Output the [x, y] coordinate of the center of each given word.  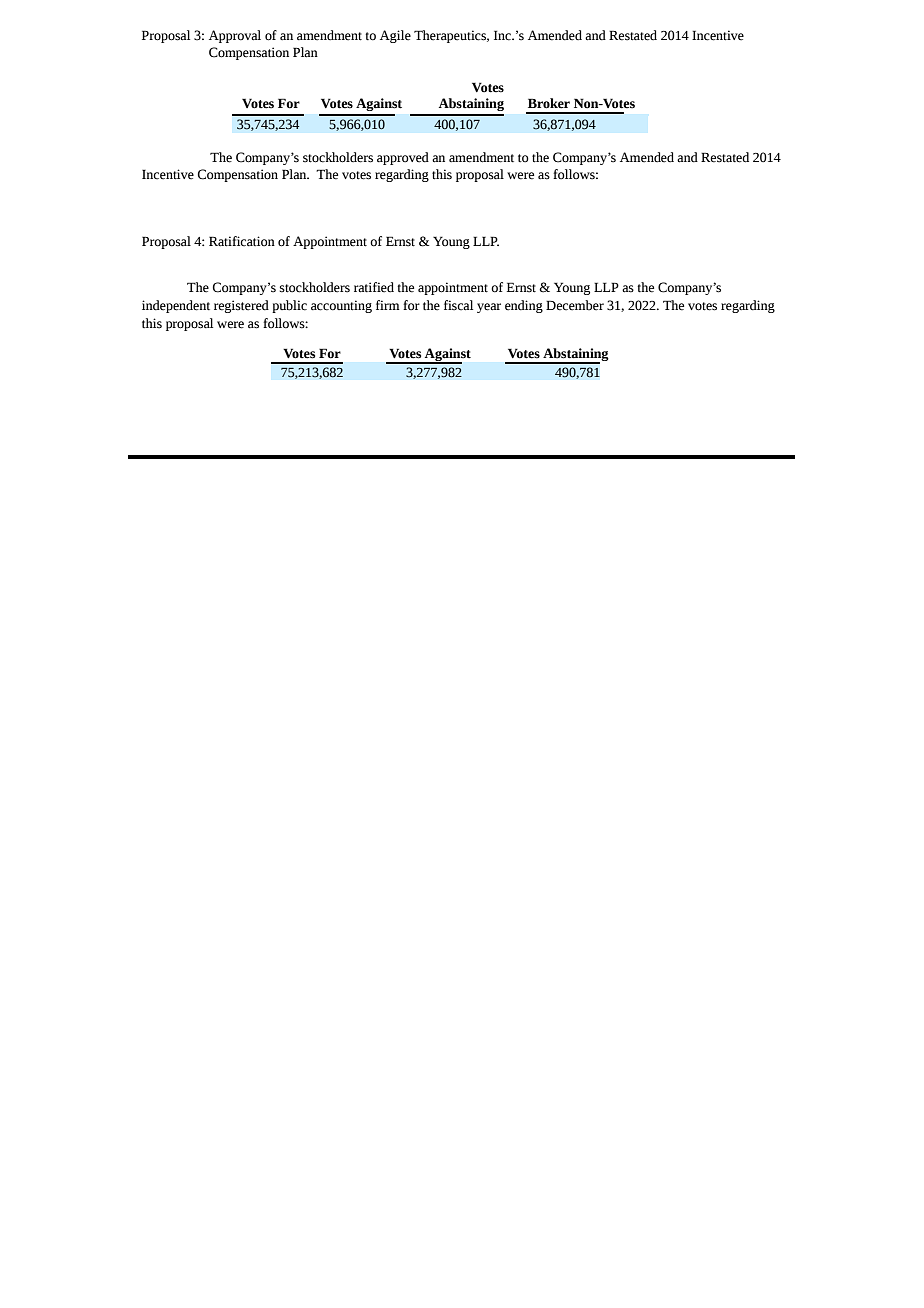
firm [388, 305]
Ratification [242, 241]
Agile [395, 36]
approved [403, 158]
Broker [549, 103]
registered [241, 306]
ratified [374, 287]
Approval [235, 36]
